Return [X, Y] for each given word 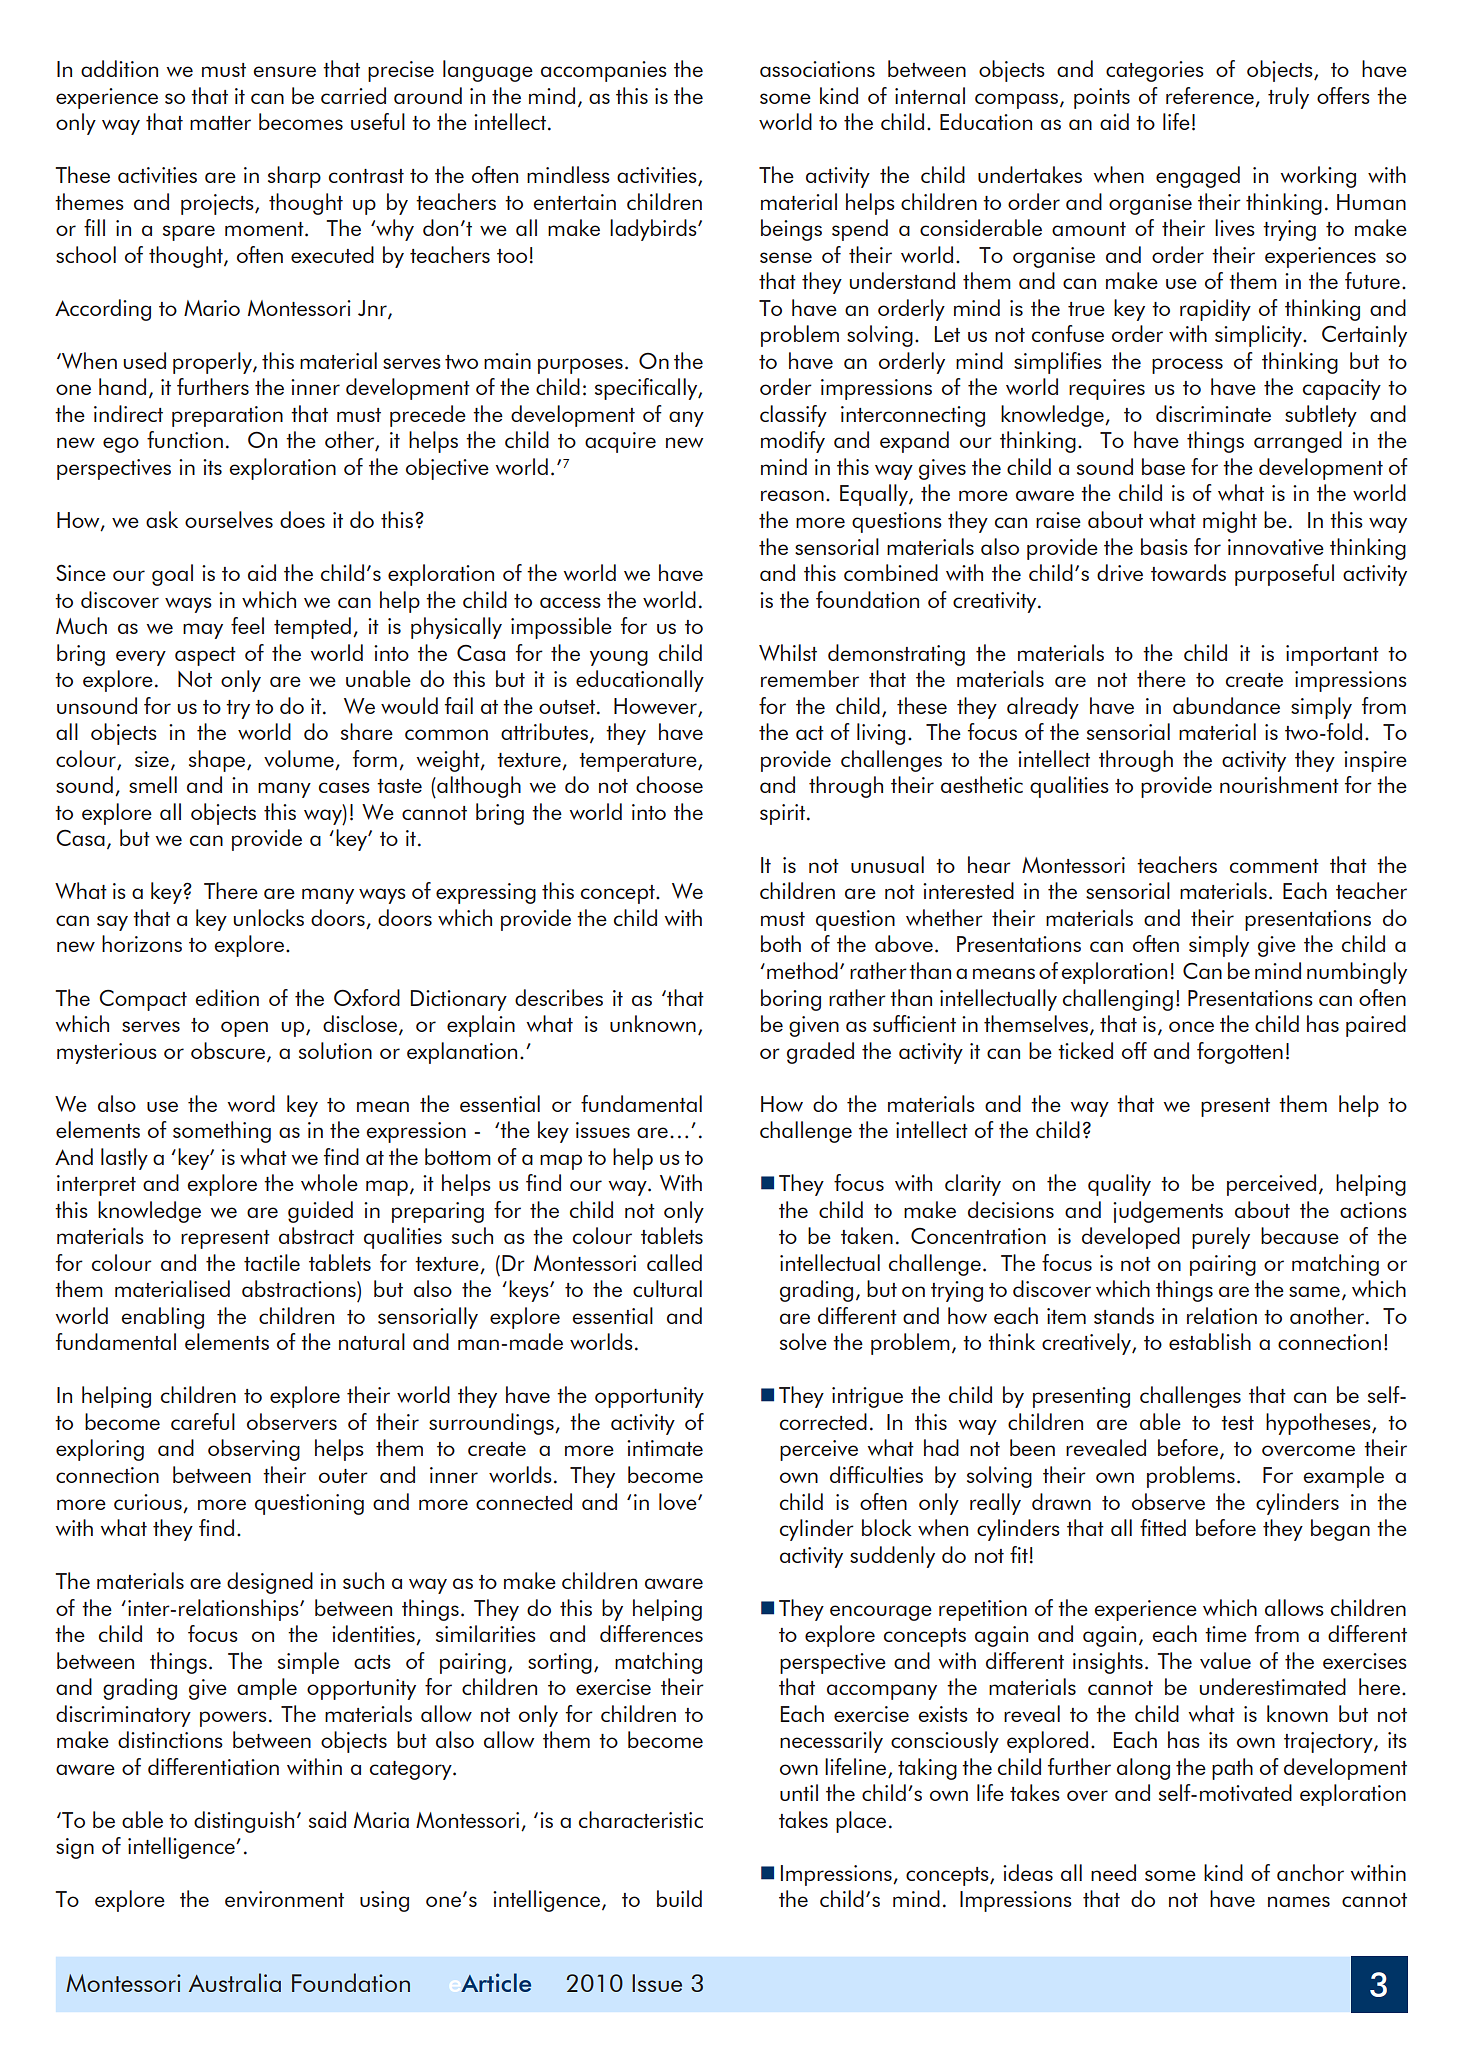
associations [817, 69]
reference [1210, 95]
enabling [162, 1318]
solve [803, 1341]
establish [1210, 1341]
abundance [1226, 705]
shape [218, 761]
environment [284, 1899]
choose [669, 784]
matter [220, 123]
